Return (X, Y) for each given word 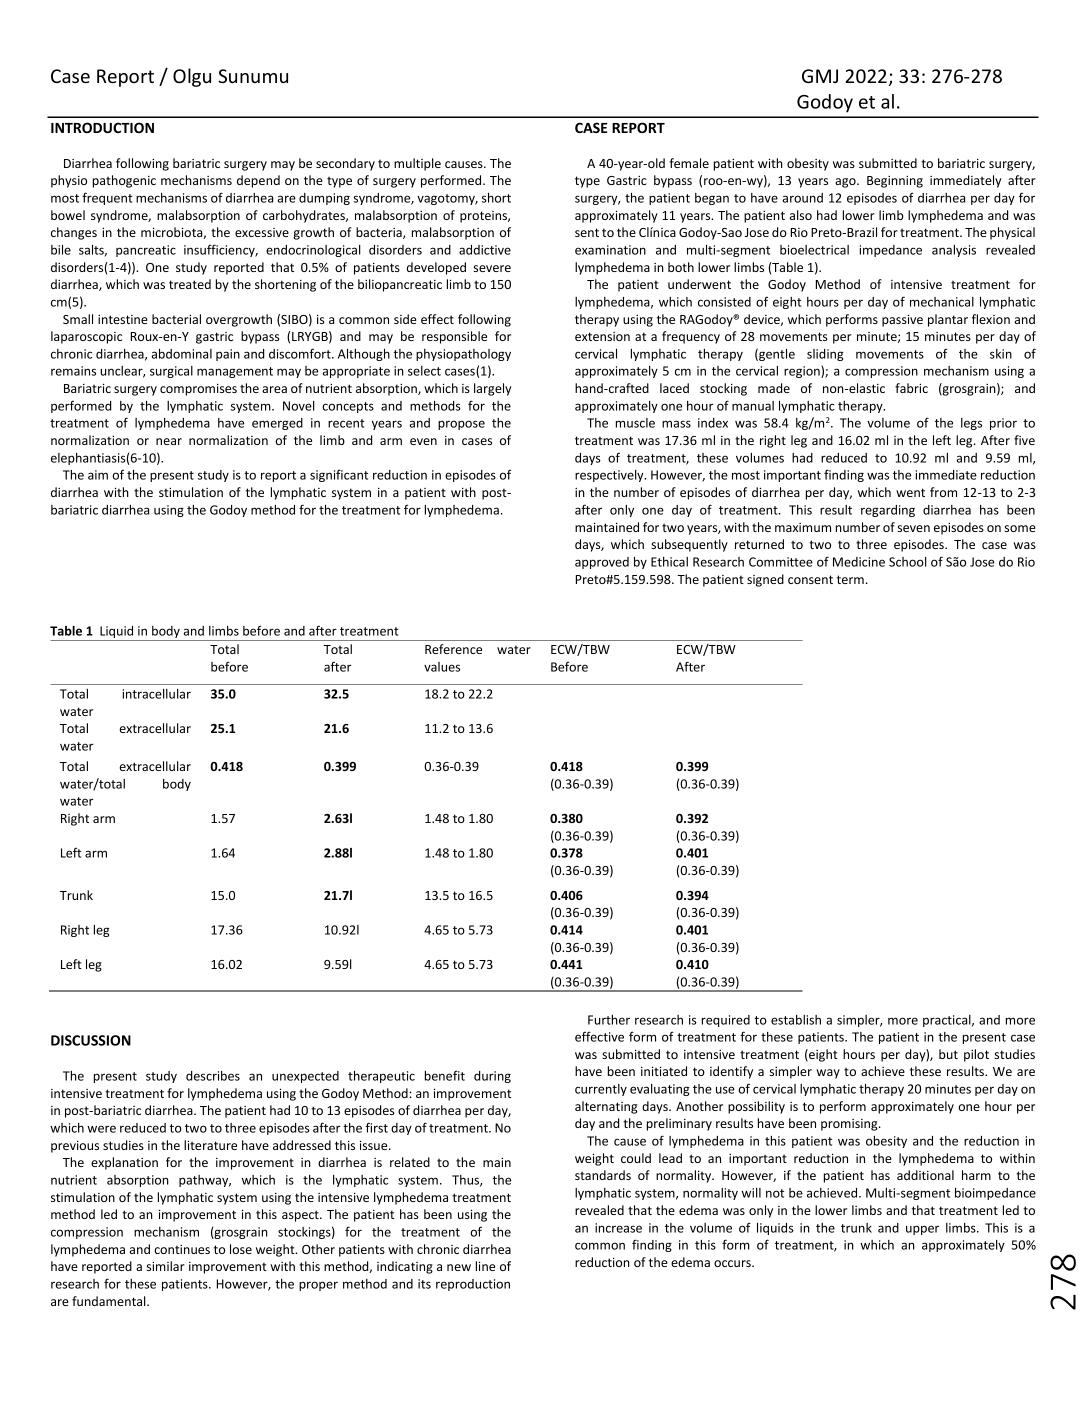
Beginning (895, 182)
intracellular (157, 694)
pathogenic (124, 181)
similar (166, 1266)
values (442, 667)
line (485, 1266)
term (850, 579)
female (689, 163)
